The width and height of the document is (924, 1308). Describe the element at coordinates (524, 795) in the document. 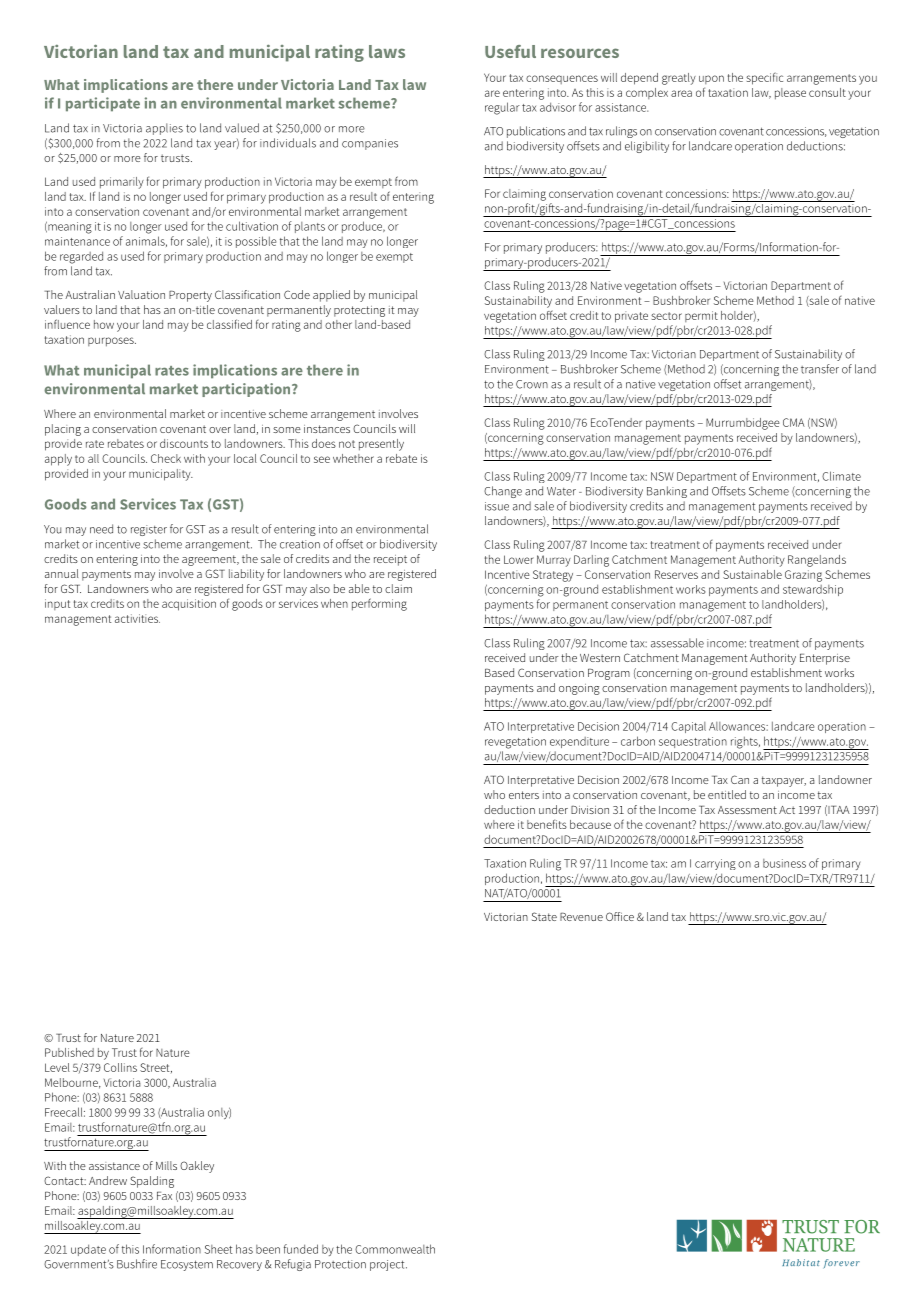

I see `enters` at that location.
